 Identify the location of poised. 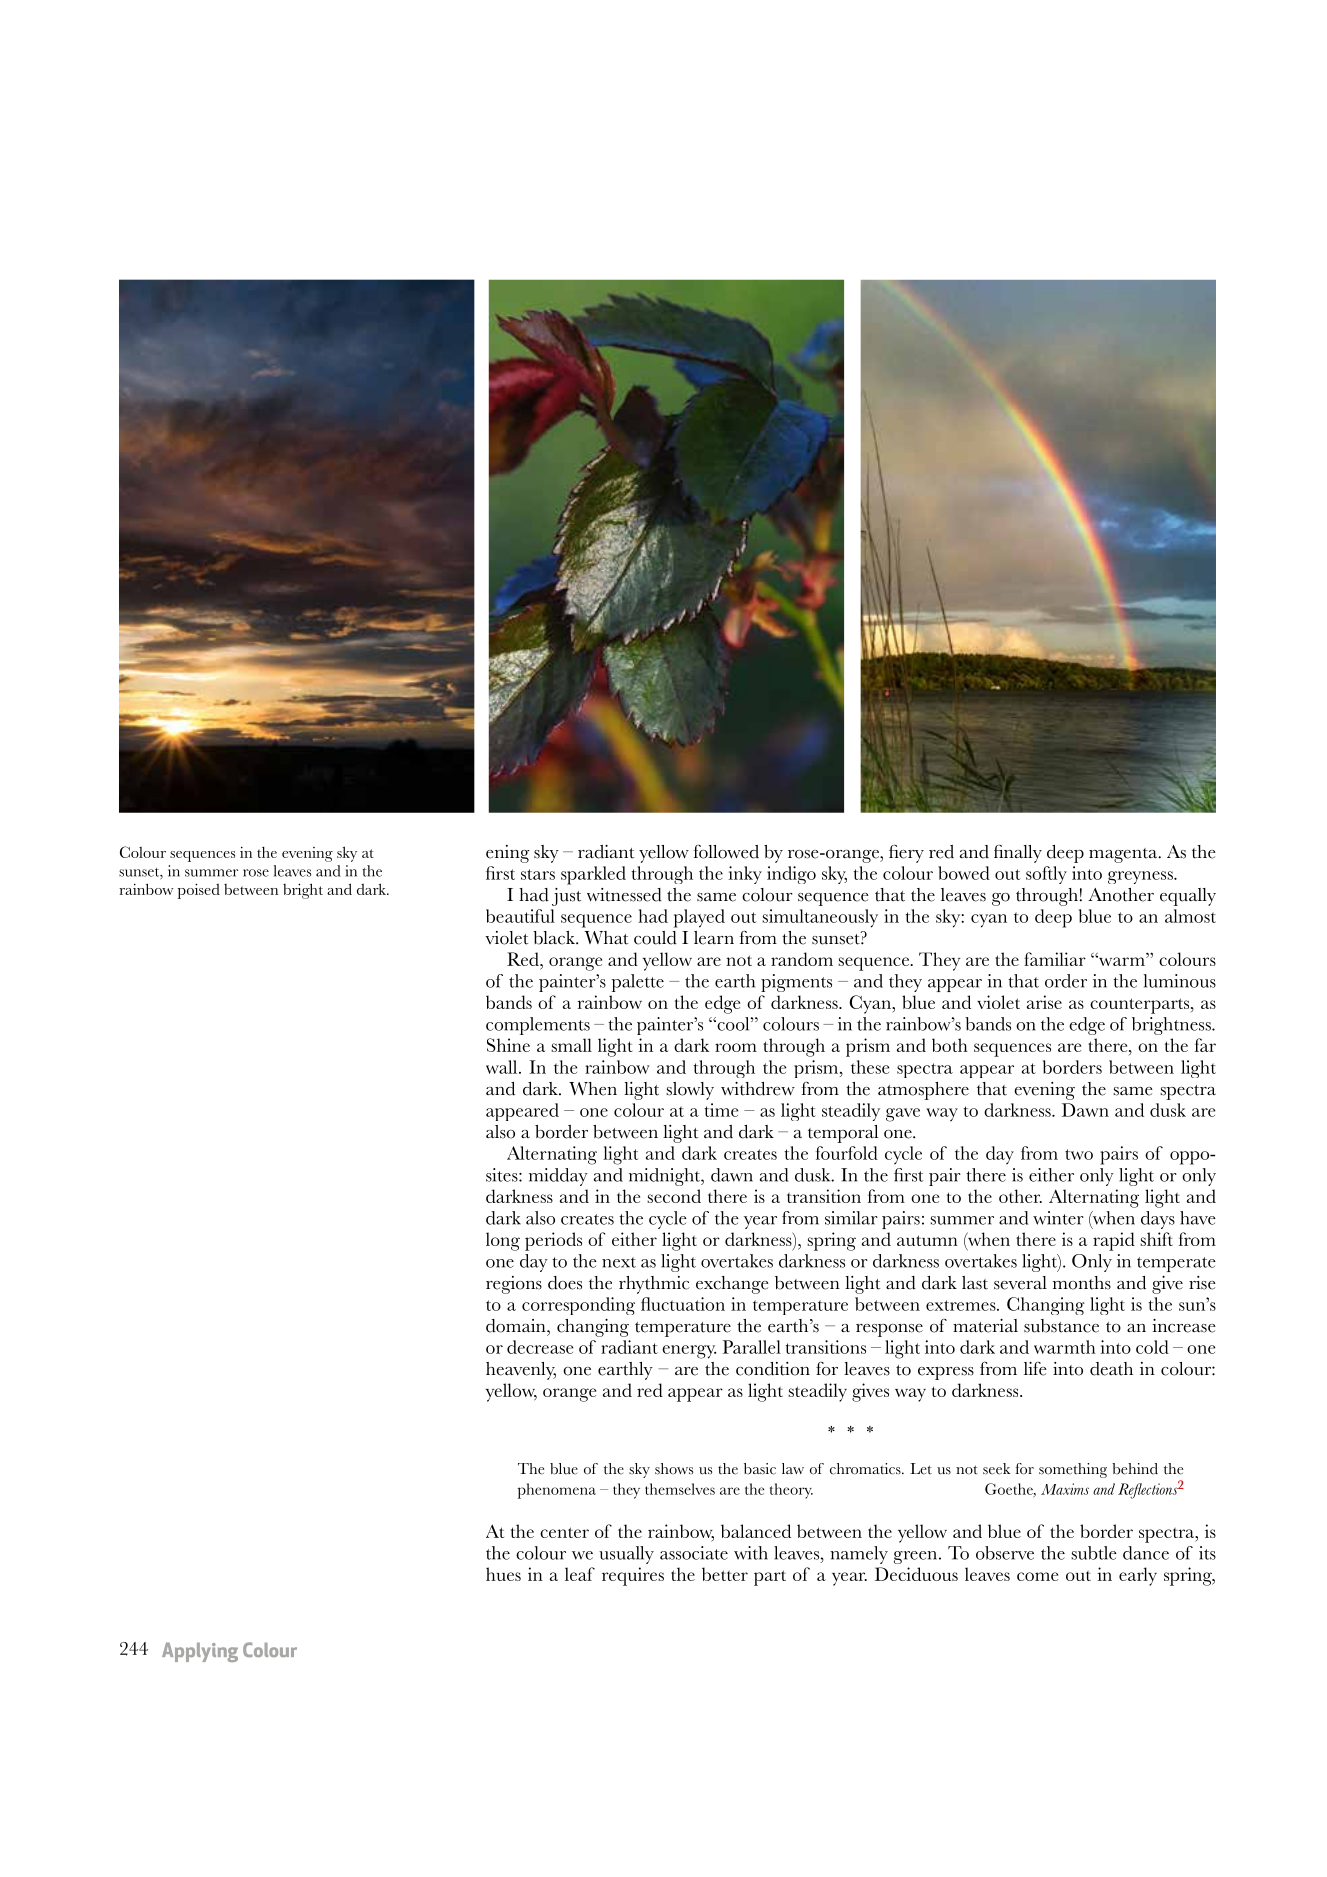
(198, 891).
